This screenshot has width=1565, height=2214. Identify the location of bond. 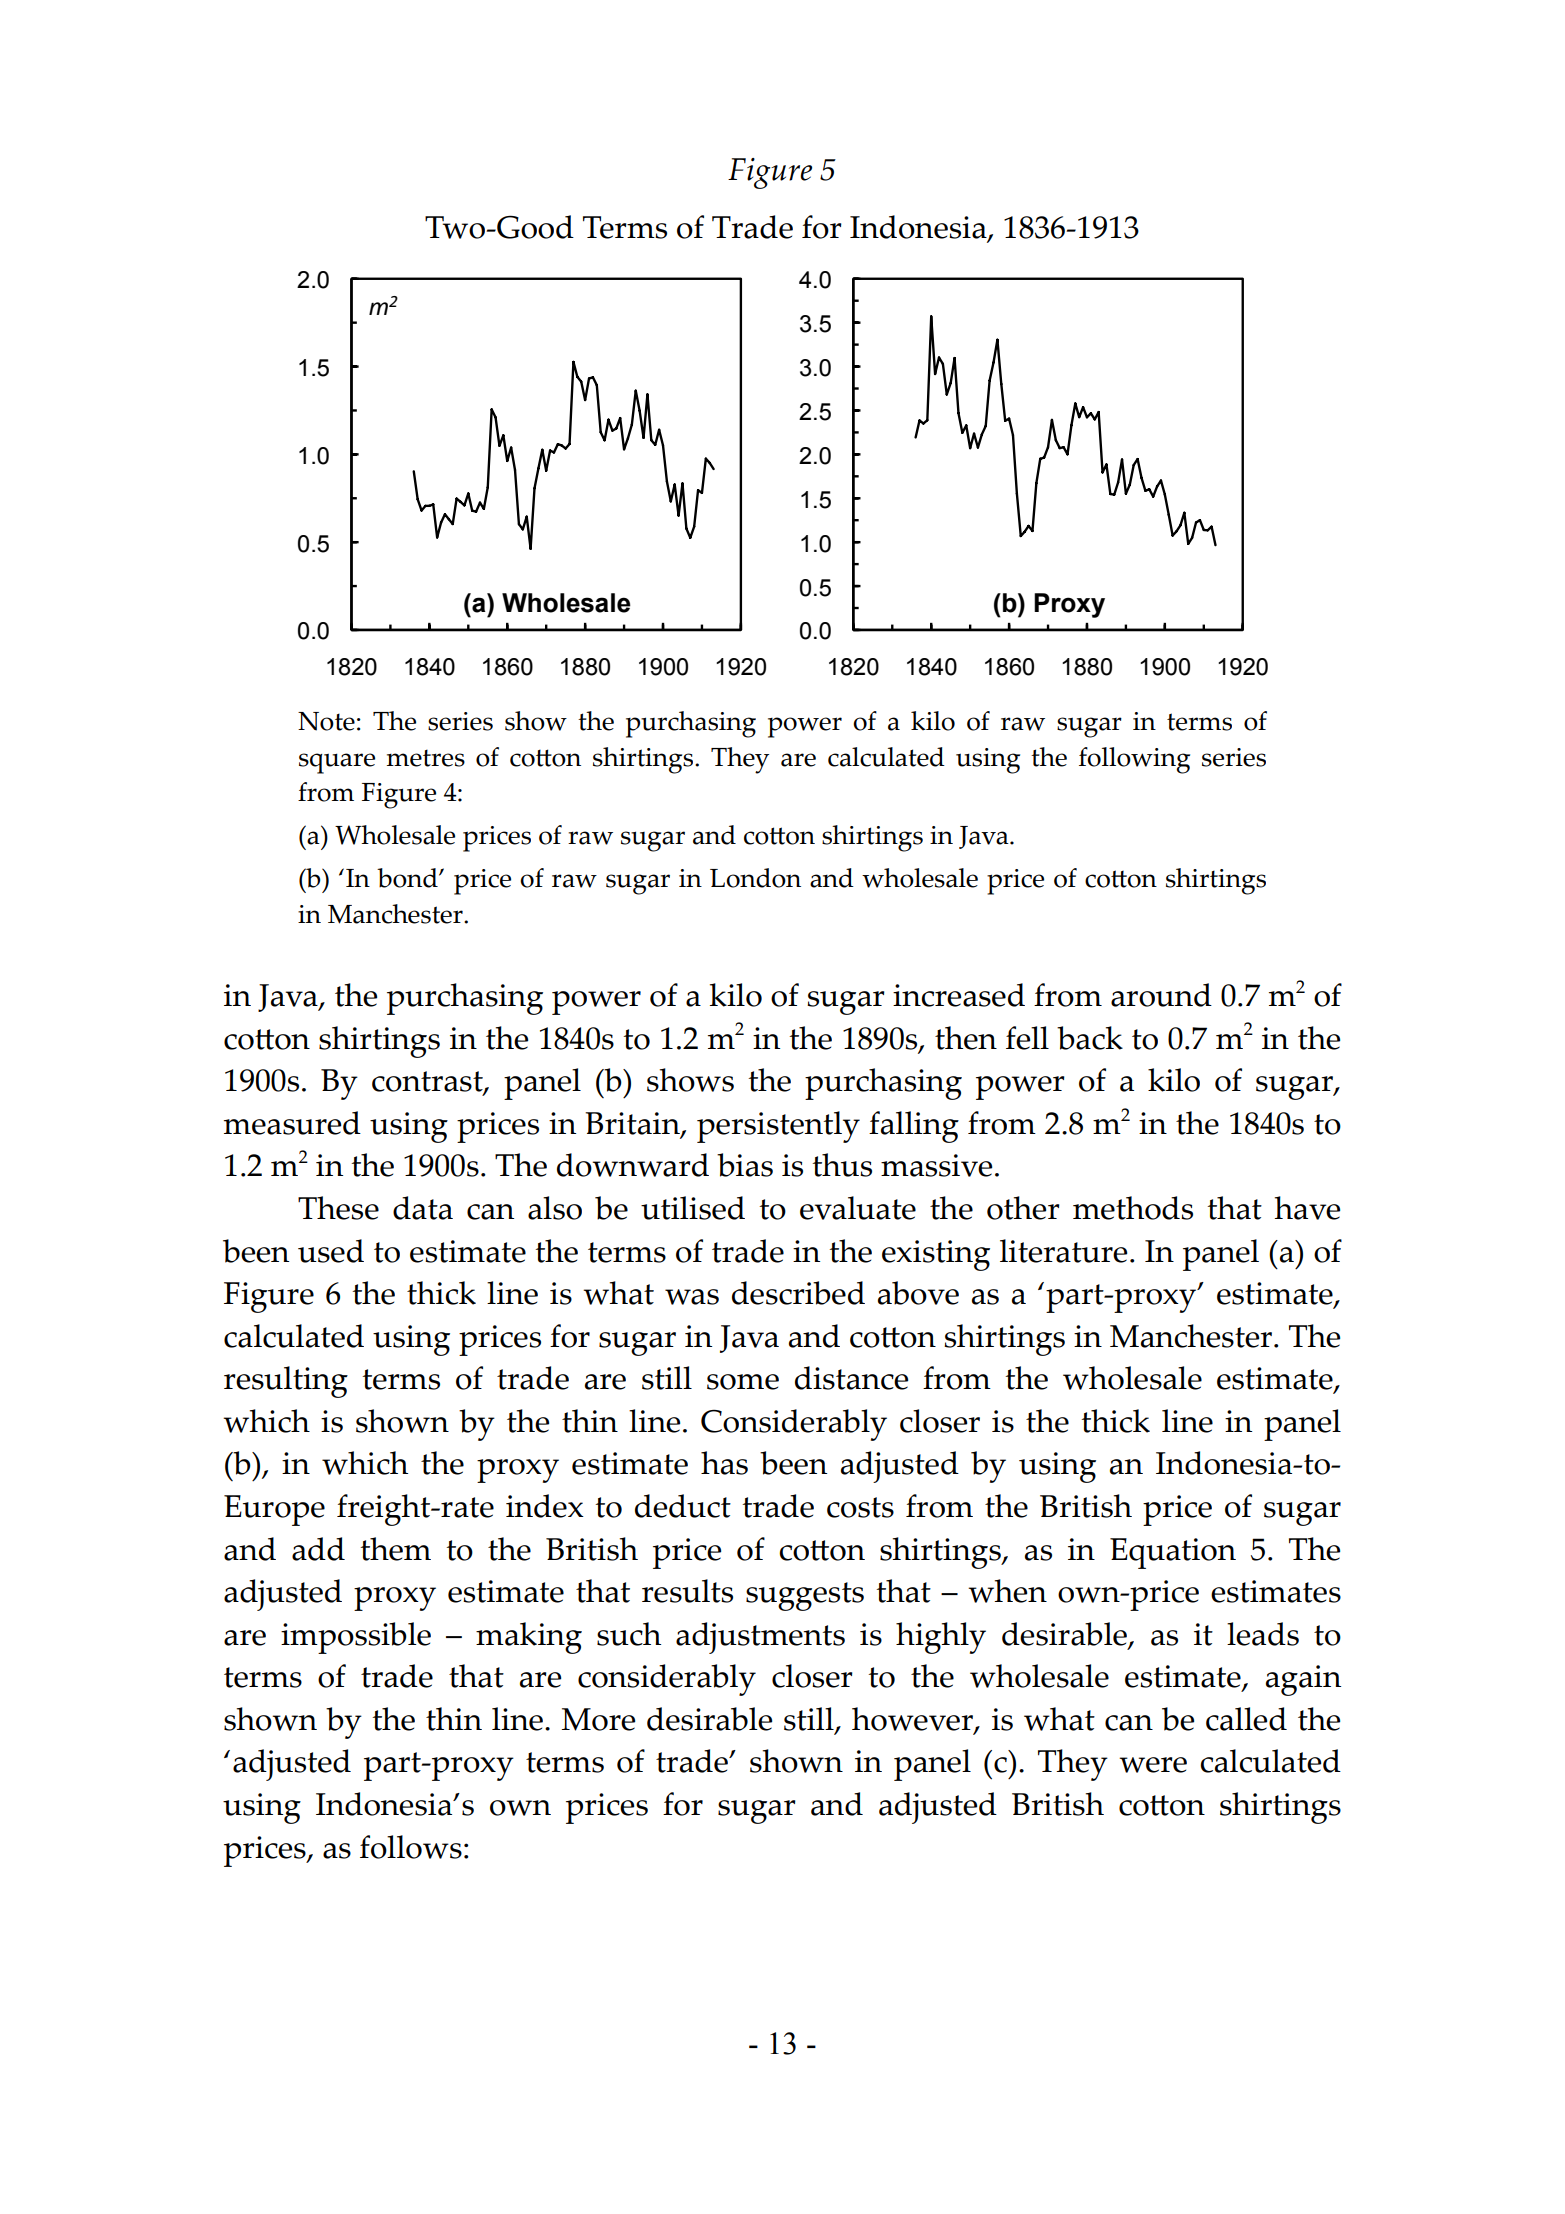
(408, 878).
